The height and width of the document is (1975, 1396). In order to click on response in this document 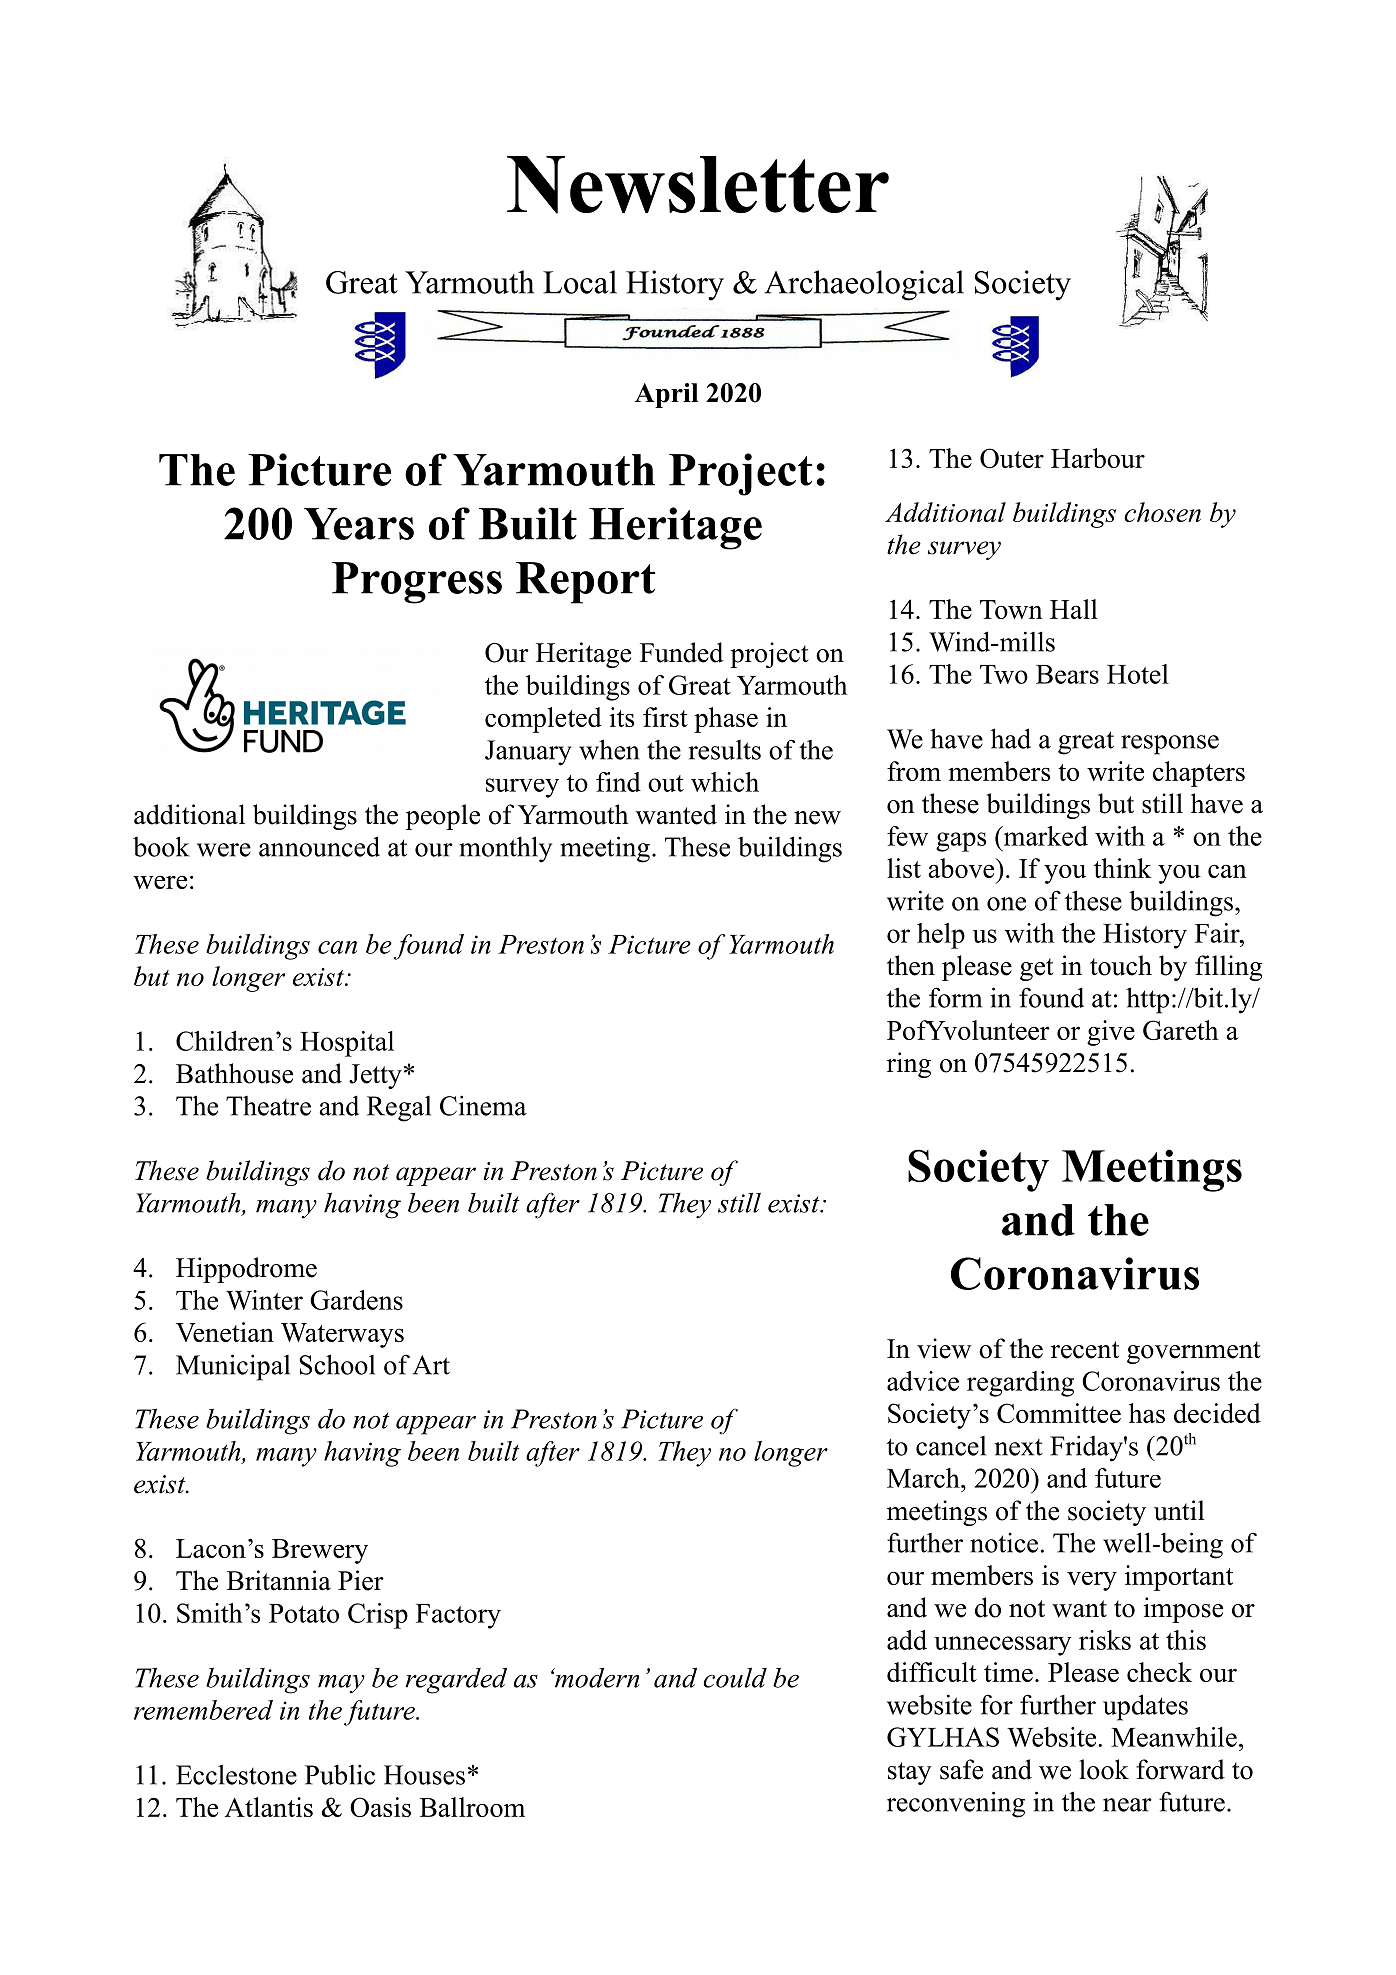, I will do `click(1170, 745)`.
